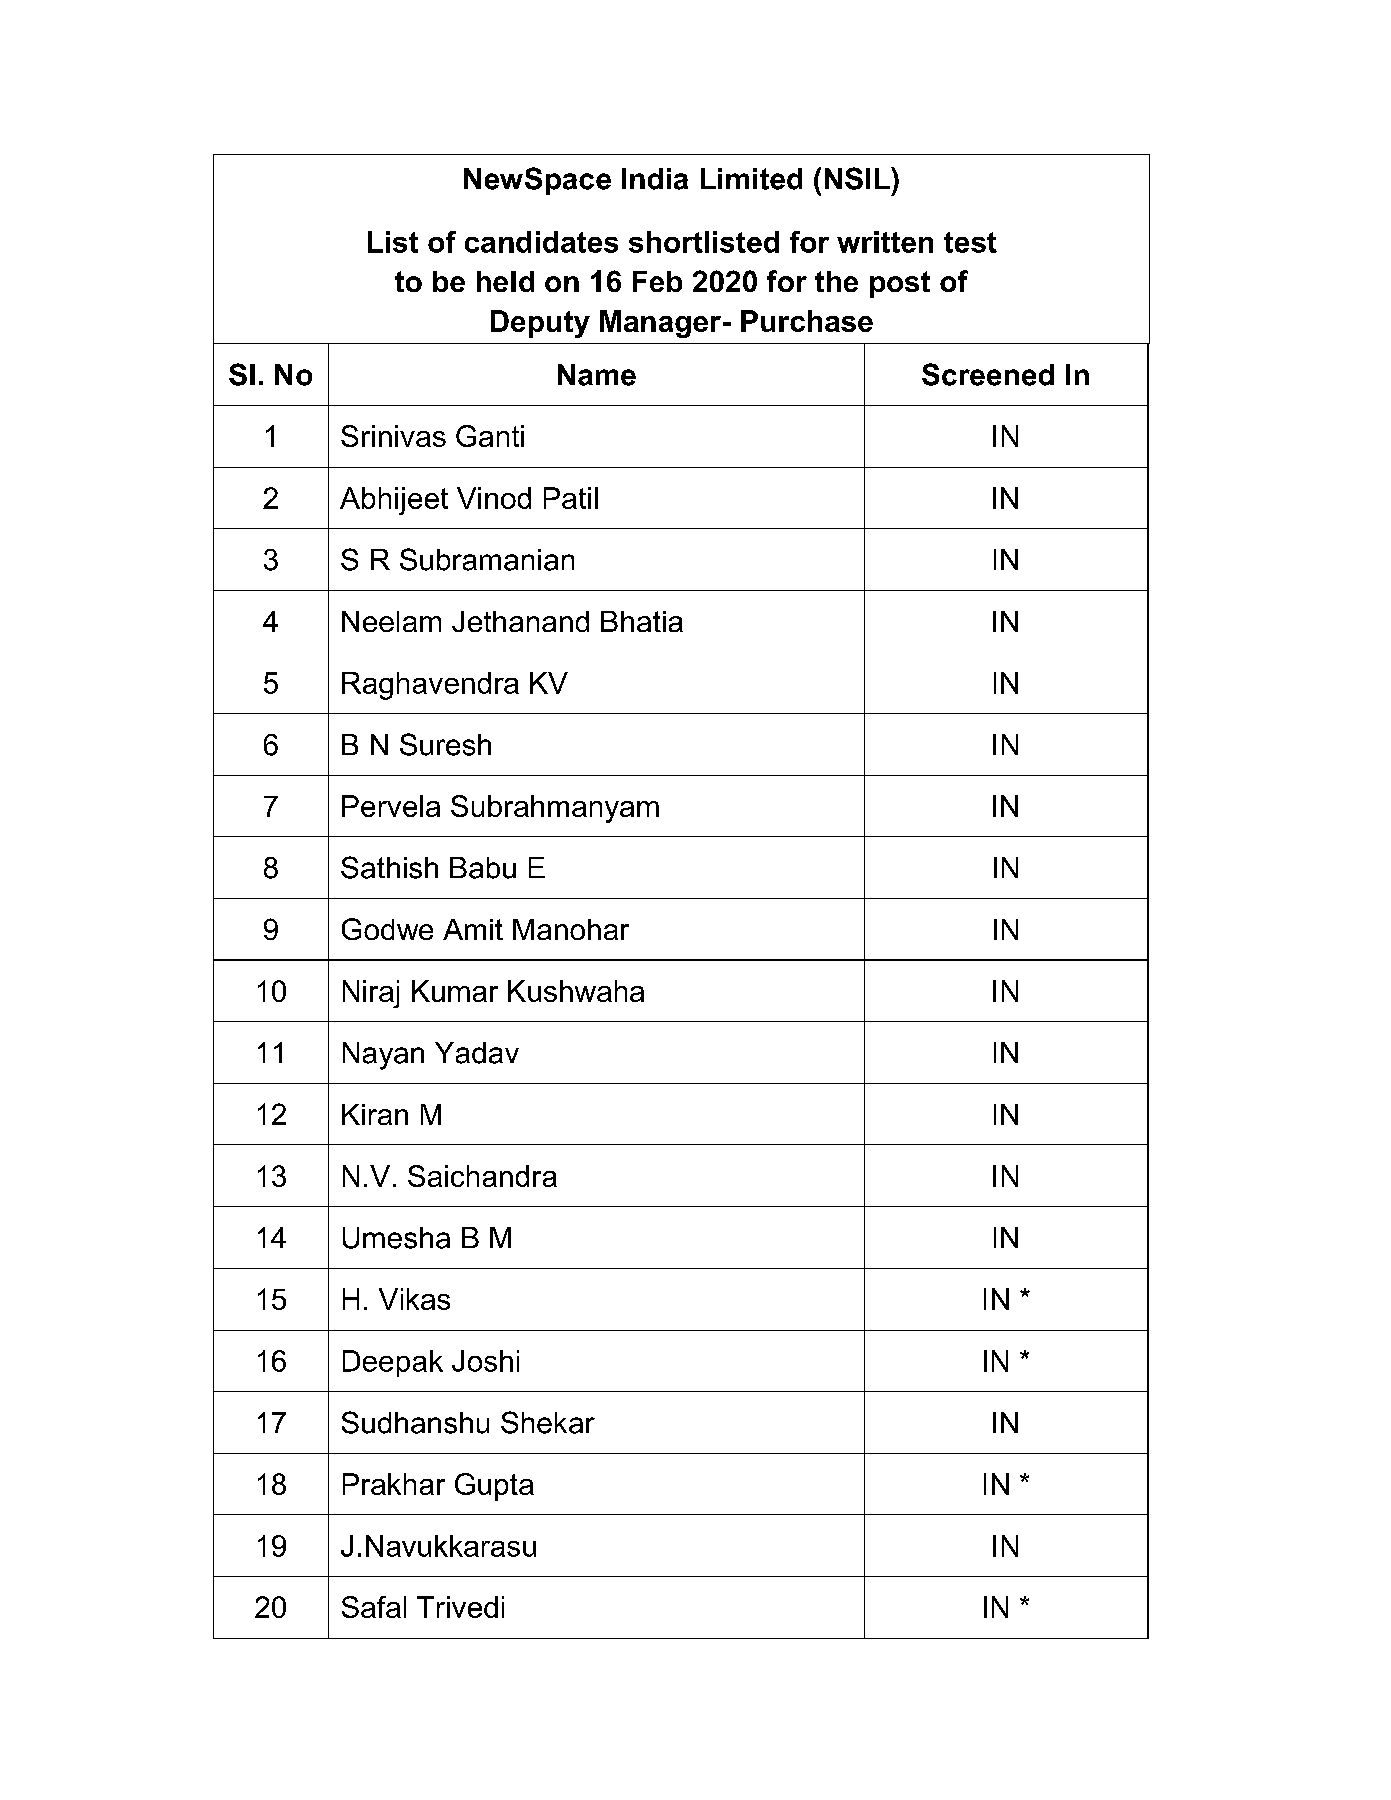 The width and height of the document is (1391, 1800). What do you see at coordinates (571, 498) in the document?
I see `Patil` at bounding box center [571, 498].
